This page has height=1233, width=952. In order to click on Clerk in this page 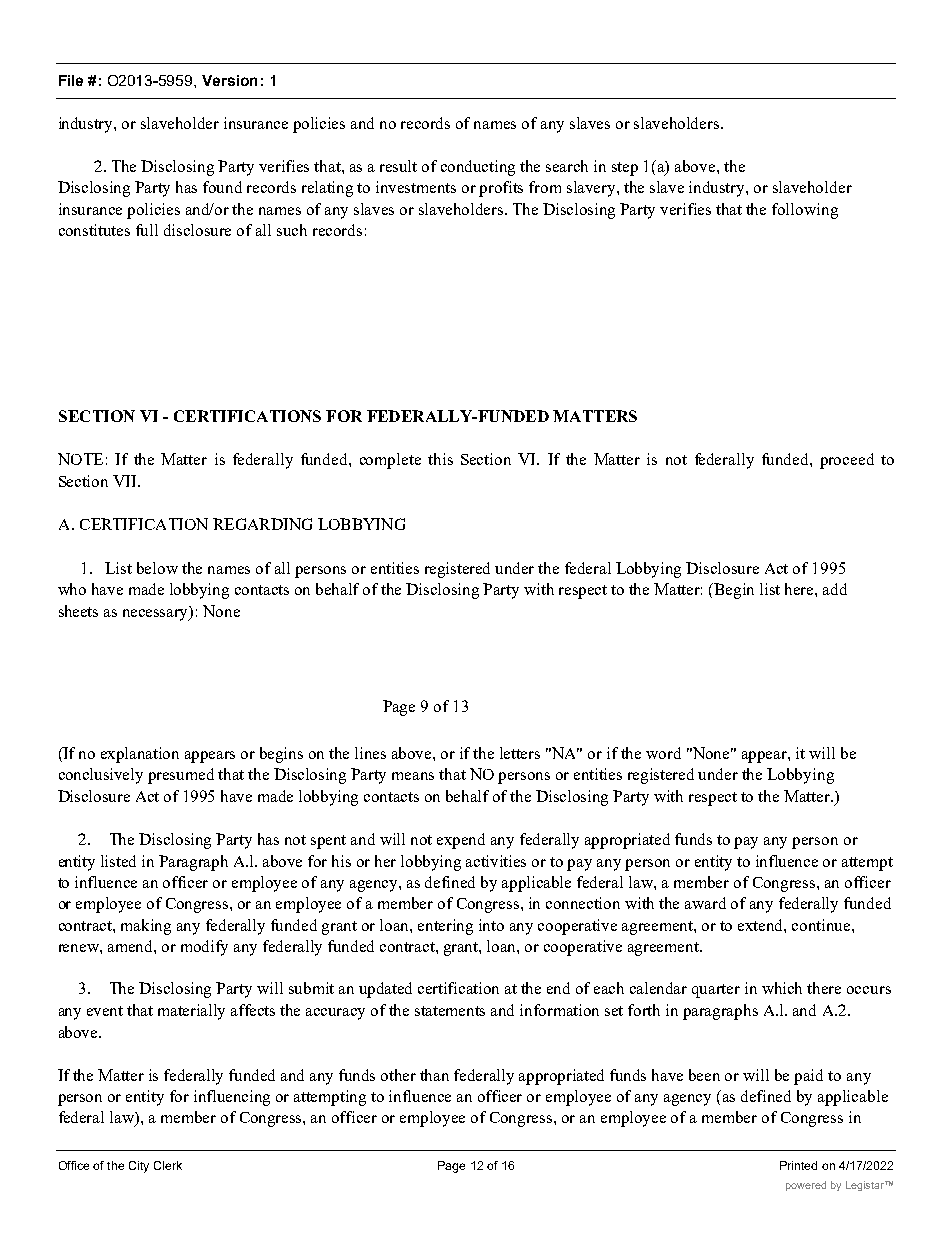, I will do `click(168, 1165)`.
